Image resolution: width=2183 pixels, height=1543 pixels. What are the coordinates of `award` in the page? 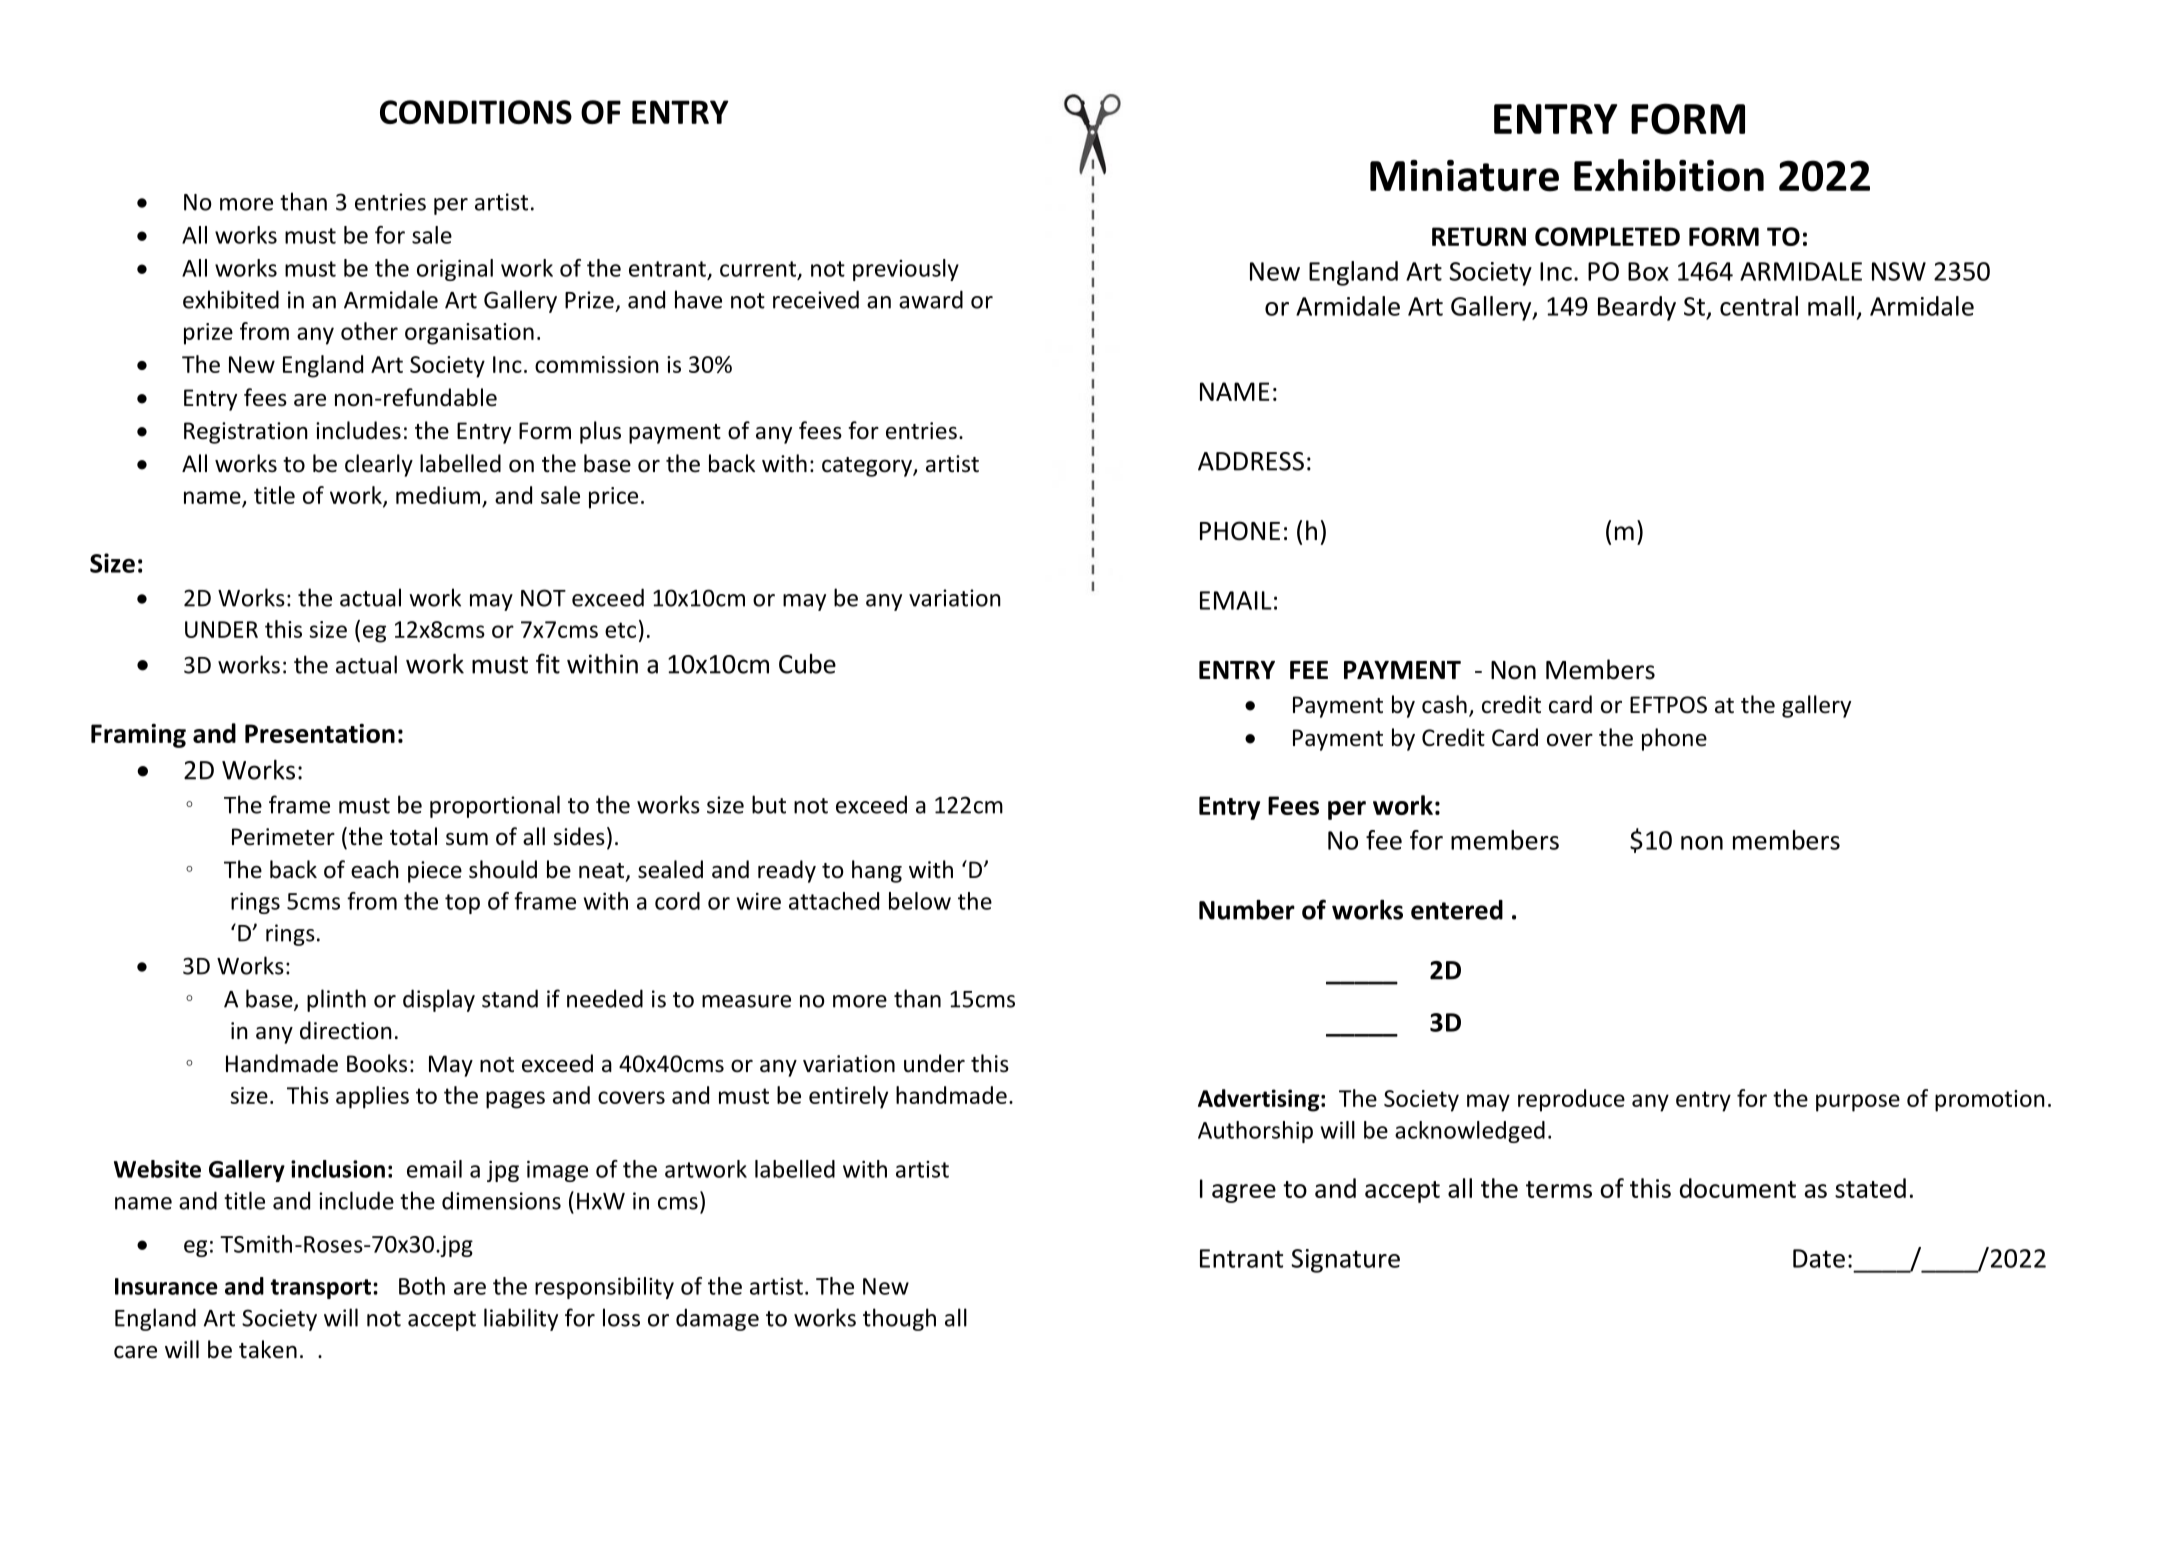 It's located at (931, 299).
